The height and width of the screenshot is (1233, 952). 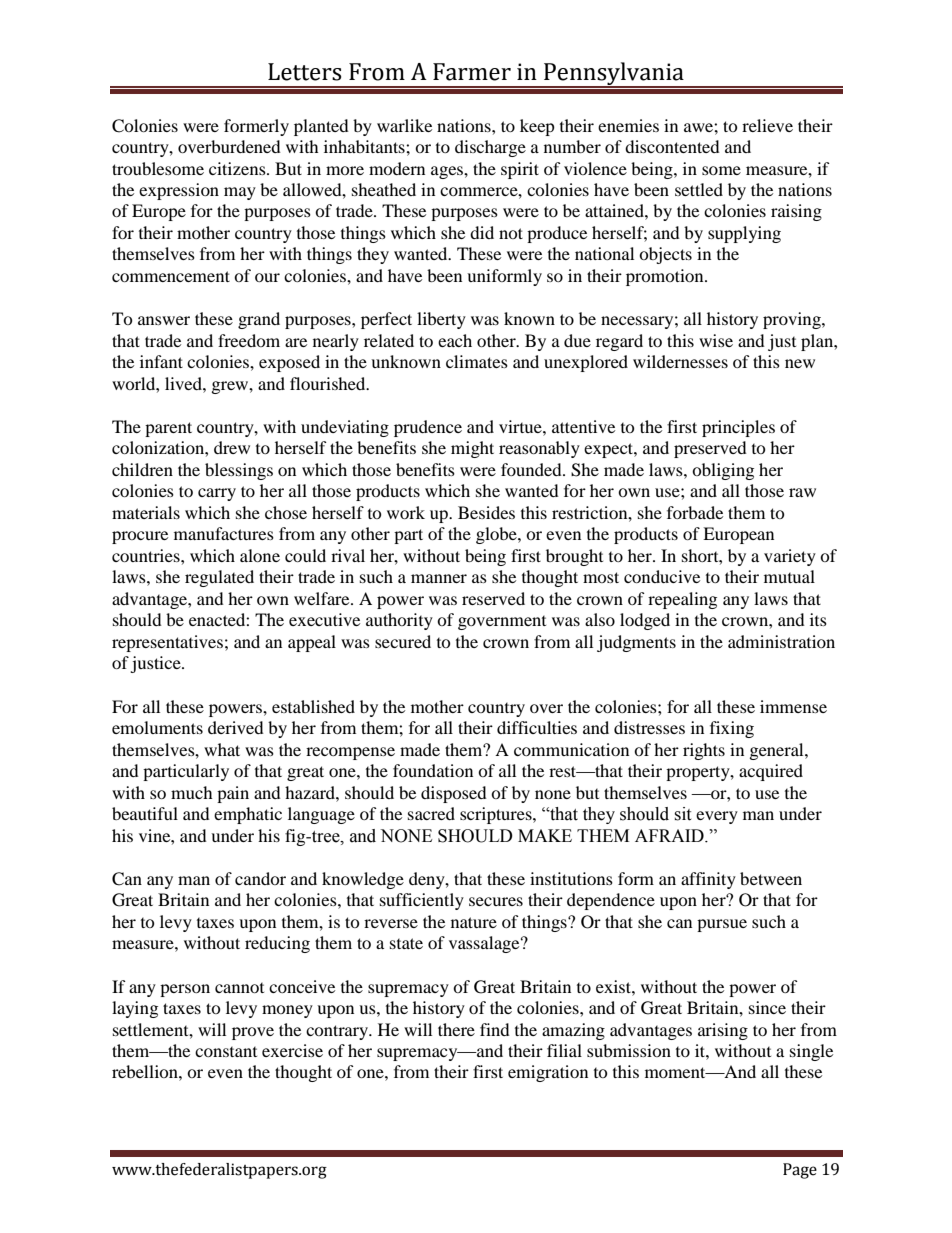 What do you see at coordinates (472, 72) in the screenshot?
I see `Farmer` at bounding box center [472, 72].
